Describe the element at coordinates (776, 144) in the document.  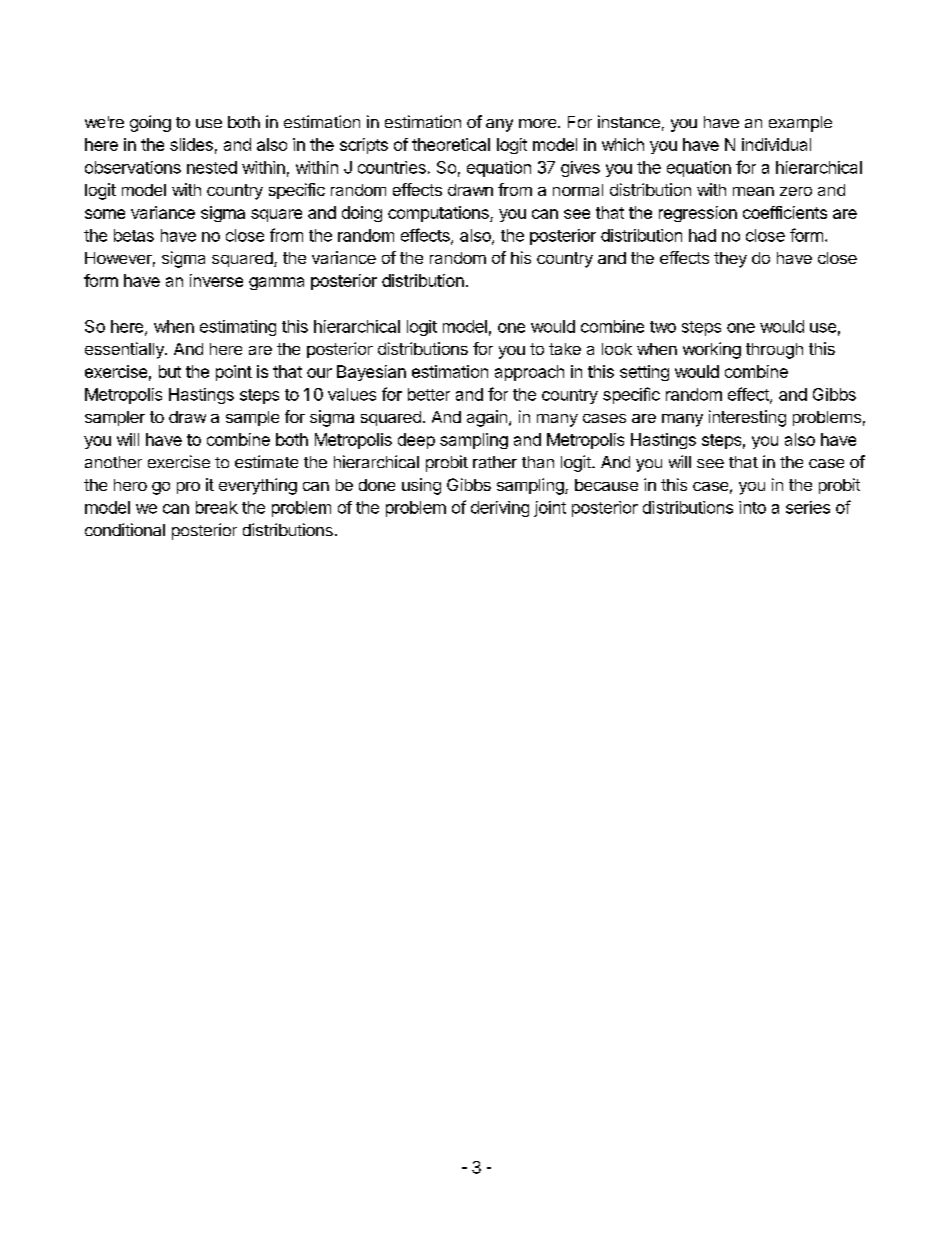
I see `individual` at that location.
